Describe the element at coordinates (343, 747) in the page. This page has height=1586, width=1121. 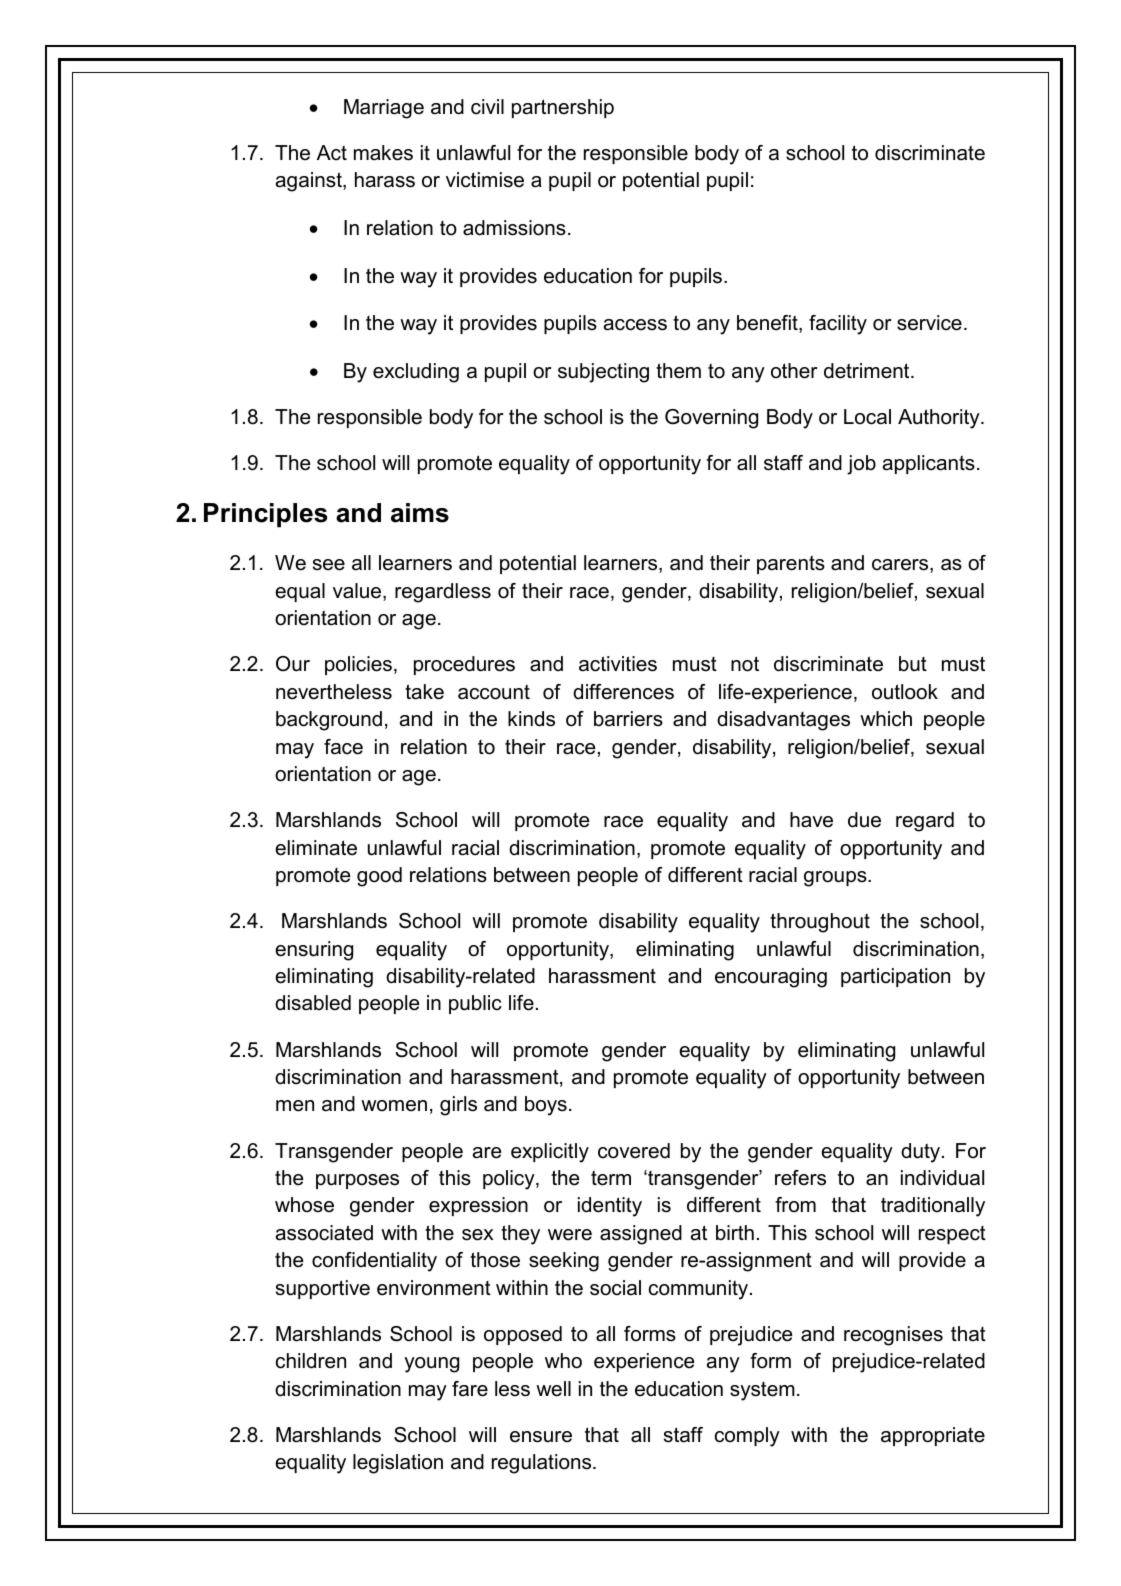
I see `face` at that location.
